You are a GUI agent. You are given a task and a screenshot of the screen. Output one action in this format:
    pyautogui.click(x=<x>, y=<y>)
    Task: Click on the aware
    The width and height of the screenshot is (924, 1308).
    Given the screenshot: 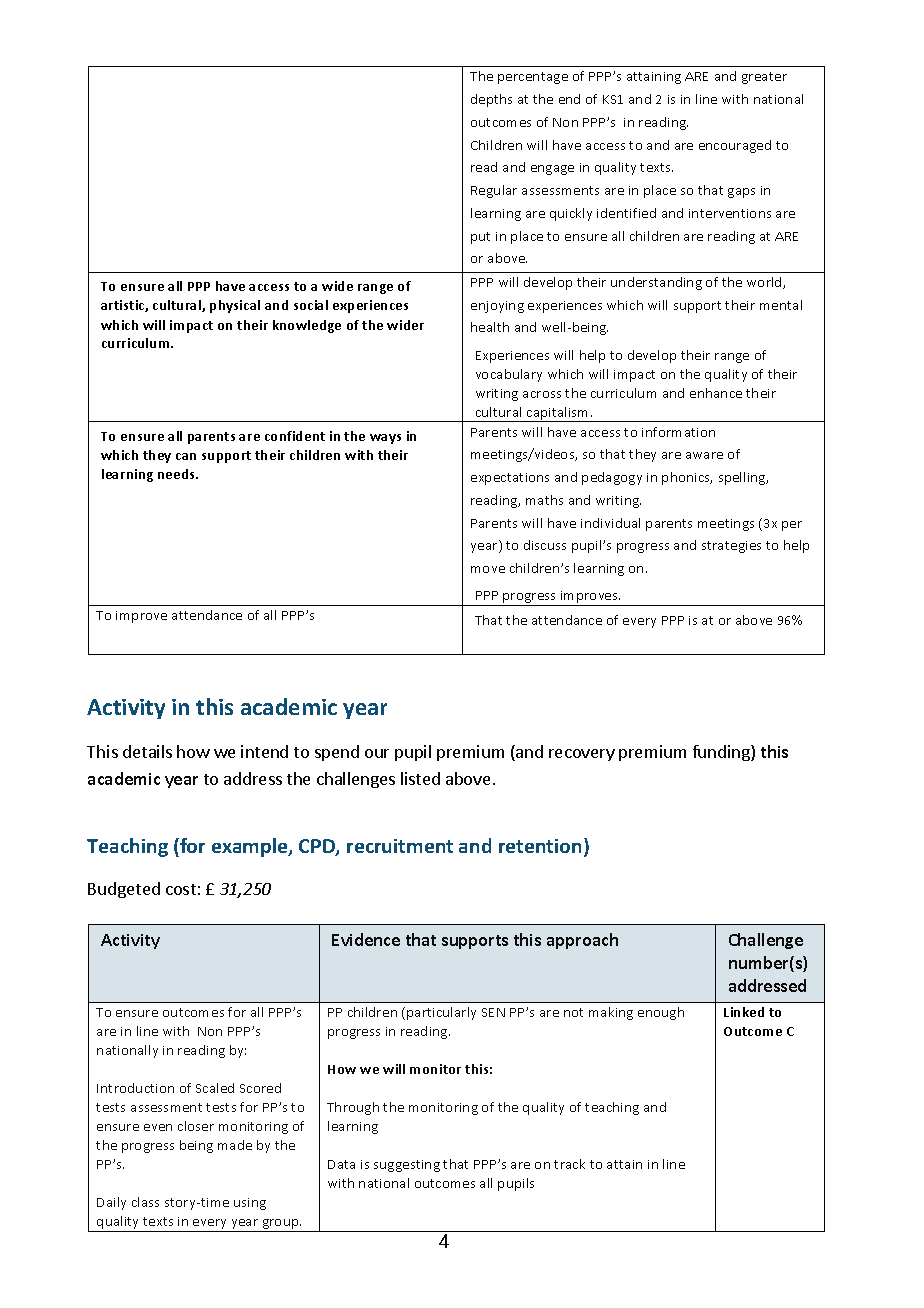 What is the action you would take?
    pyautogui.click(x=704, y=455)
